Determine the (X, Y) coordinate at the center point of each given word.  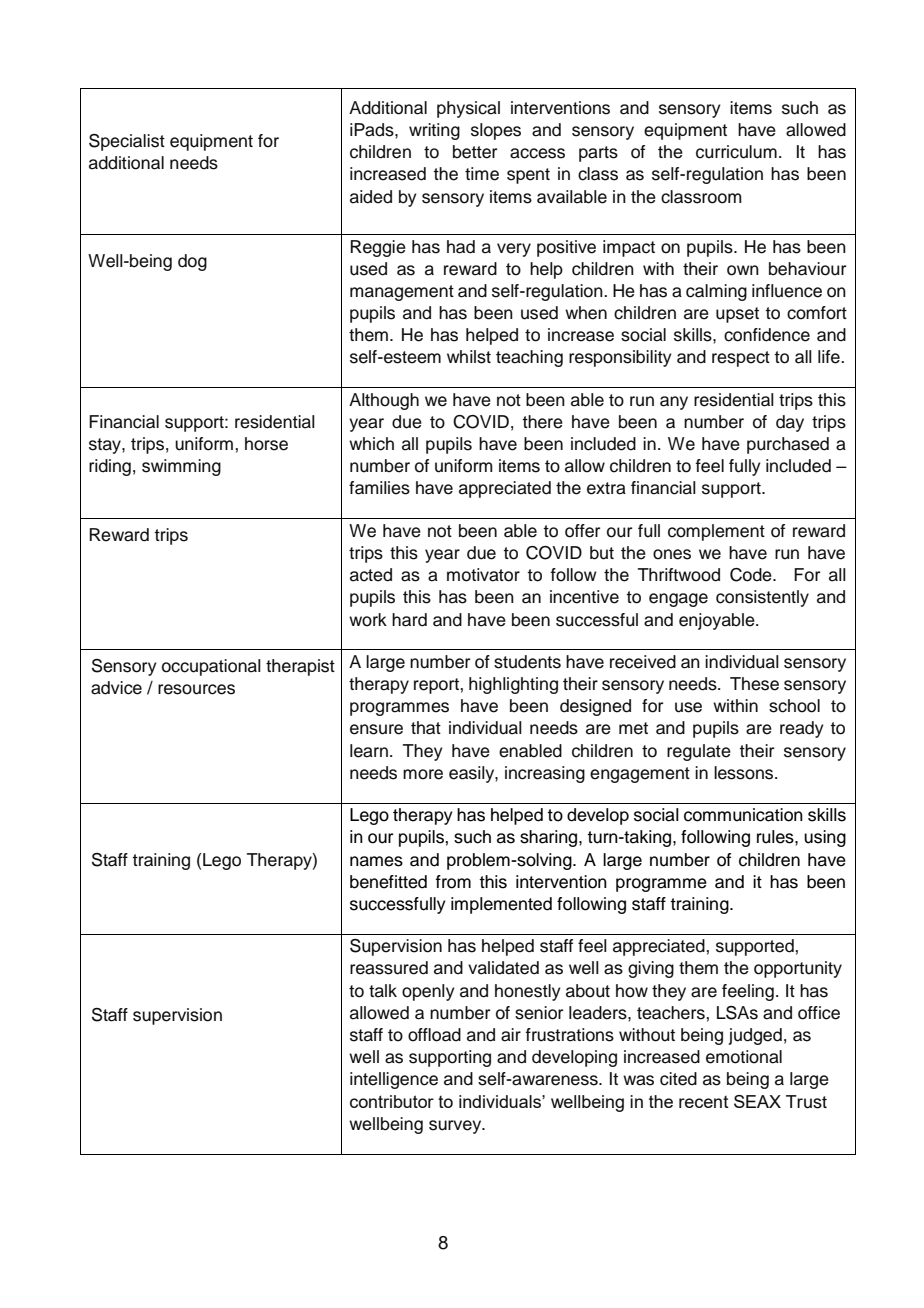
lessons (745, 773)
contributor (392, 1101)
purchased (788, 445)
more (423, 774)
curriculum (736, 152)
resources (196, 689)
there (542, 422)
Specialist (127, 142)
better (475, 152)
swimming (181, 467)
